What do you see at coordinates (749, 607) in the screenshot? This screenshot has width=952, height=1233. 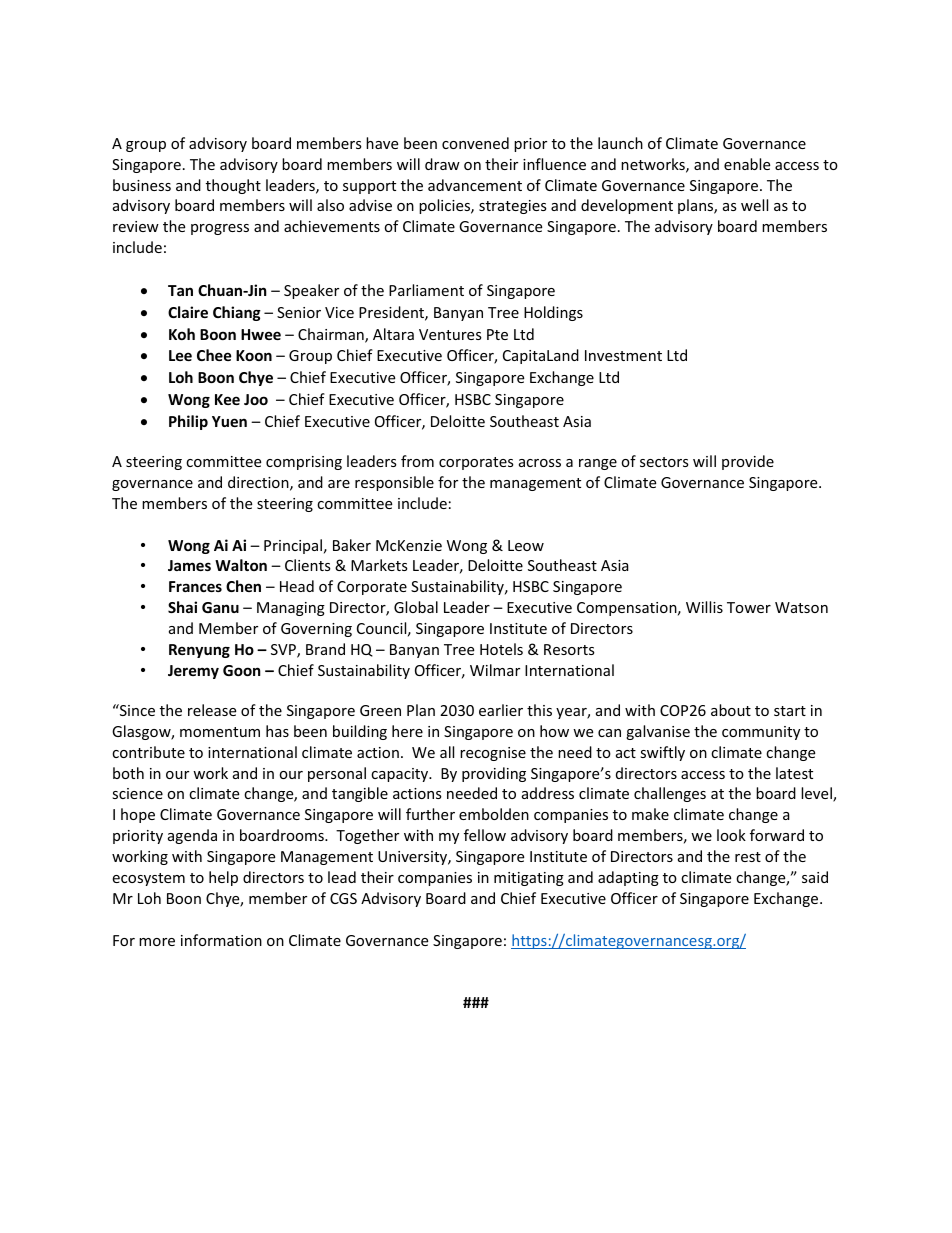 I see `Tower` at bounding box center [749, 607].
